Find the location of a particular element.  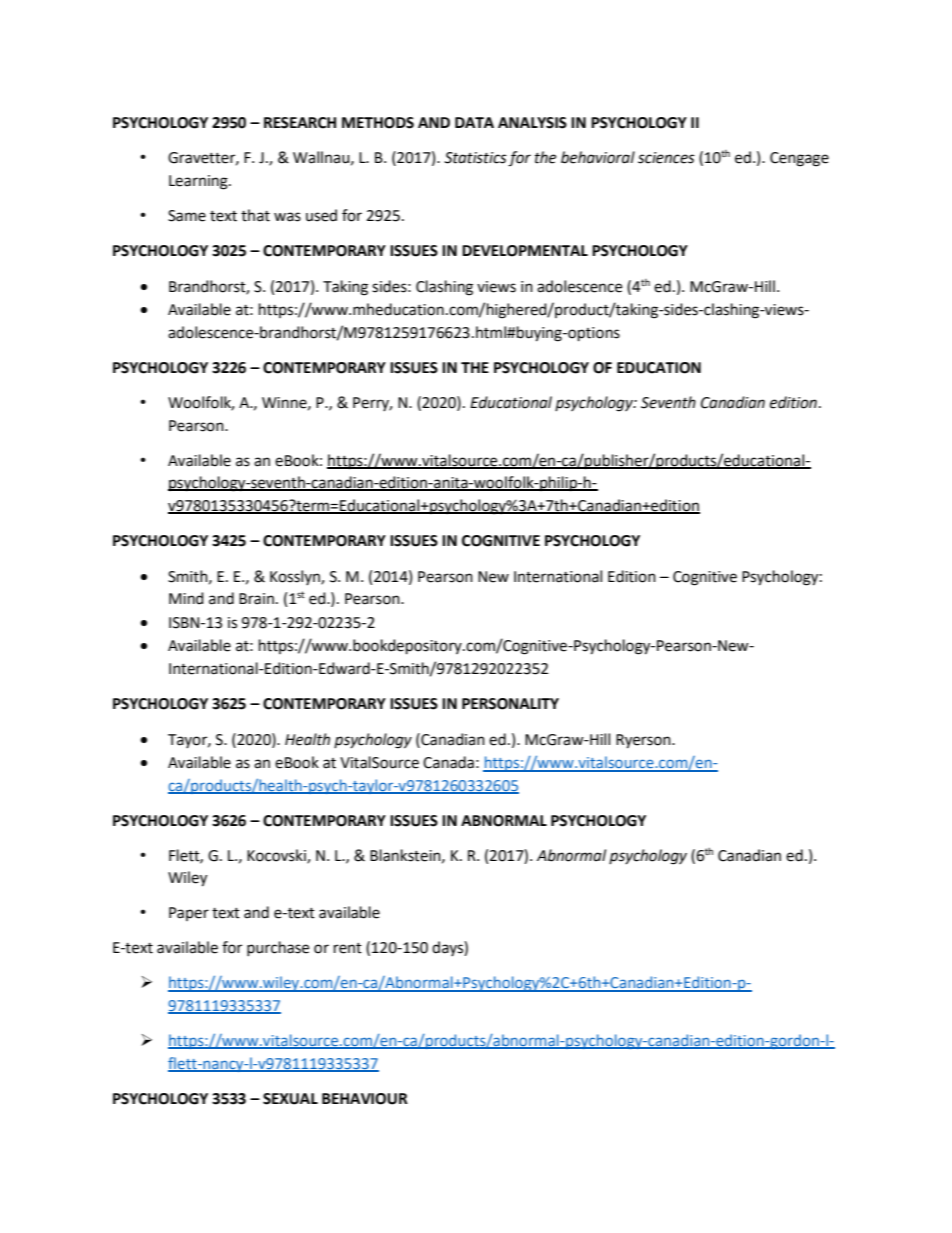

DEVELOPMENTAL is located at coordinates (525, 251).
